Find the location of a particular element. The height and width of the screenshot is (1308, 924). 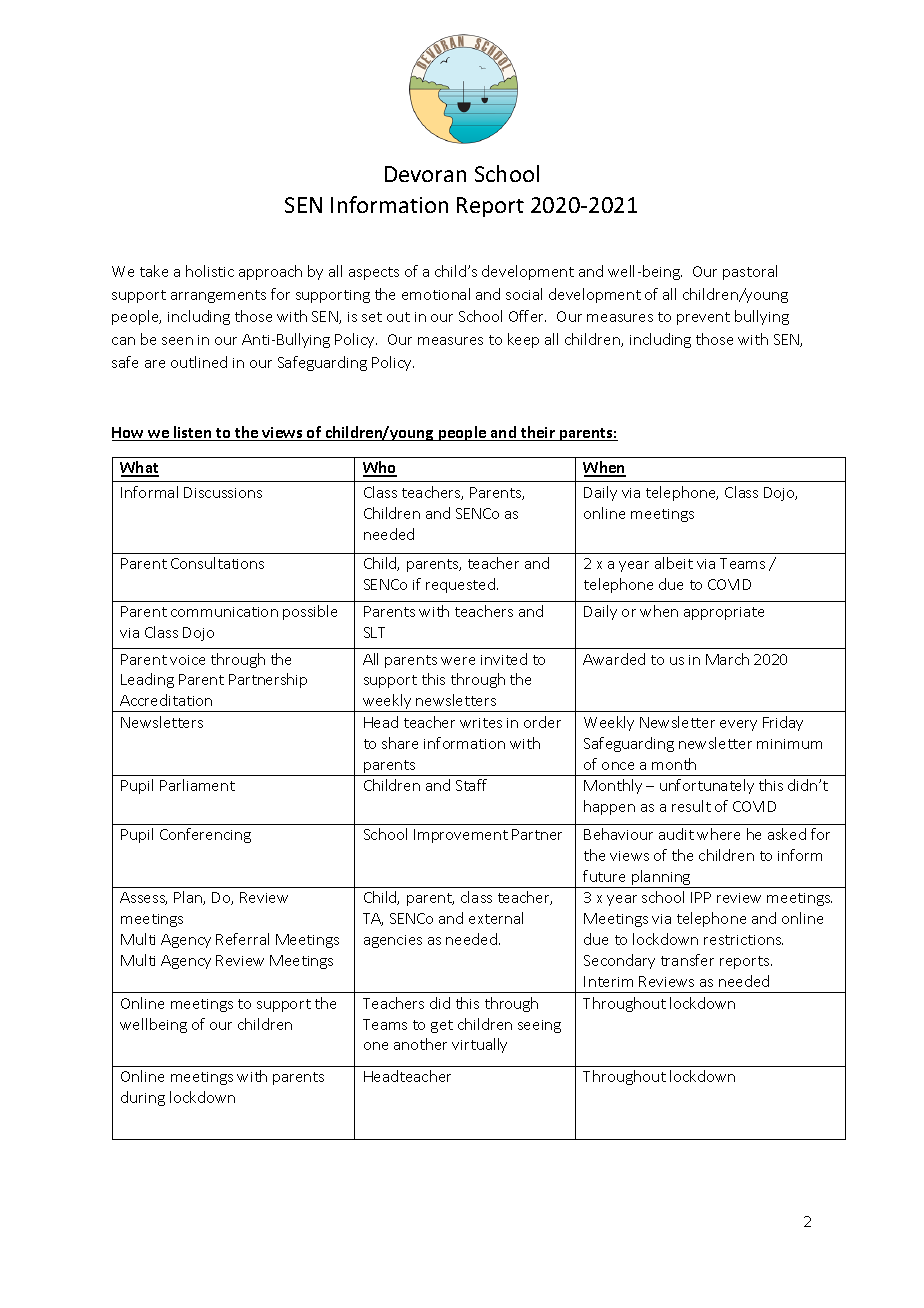

Parliament is located at coordinates (197, 785).
